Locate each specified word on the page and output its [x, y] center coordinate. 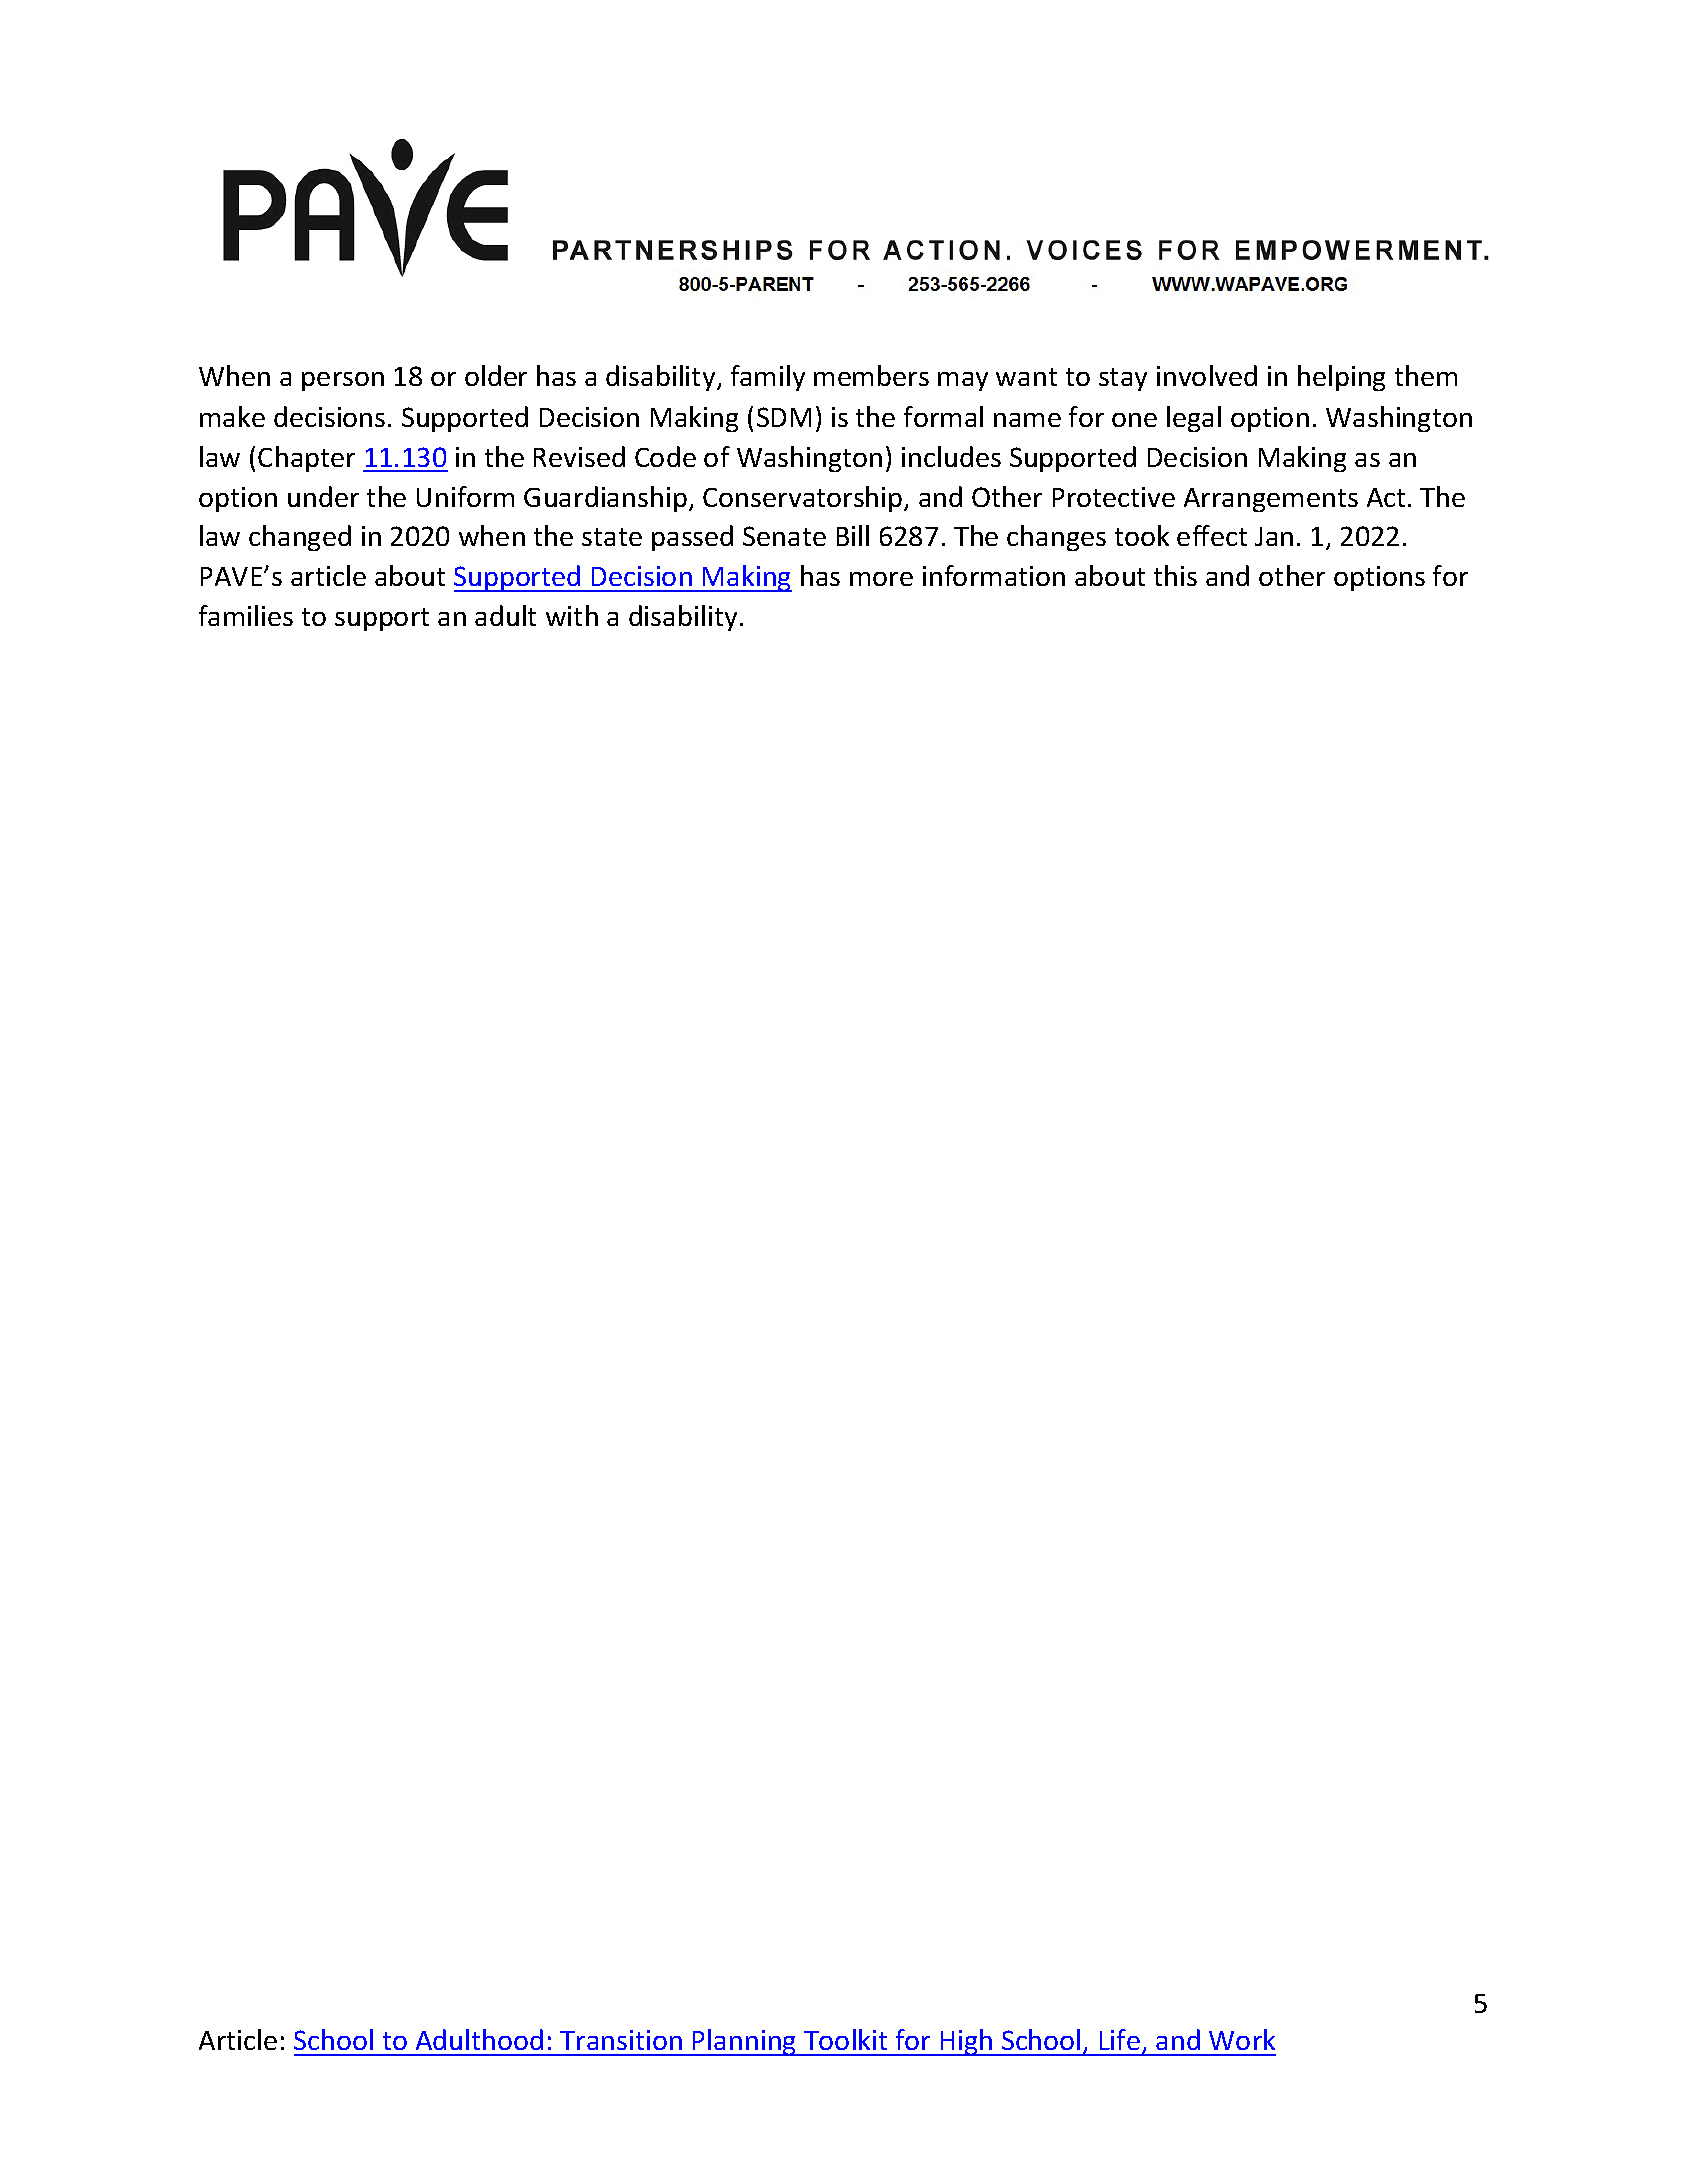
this [1175, 575]
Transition [621, 2040]
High [966, 2042]
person [343, 381]
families [246, 615]
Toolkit [845, 2039]
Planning [745, 2042]
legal [1194, 419]
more [881, 579]
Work [1242, 2039]
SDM [784, 417]
